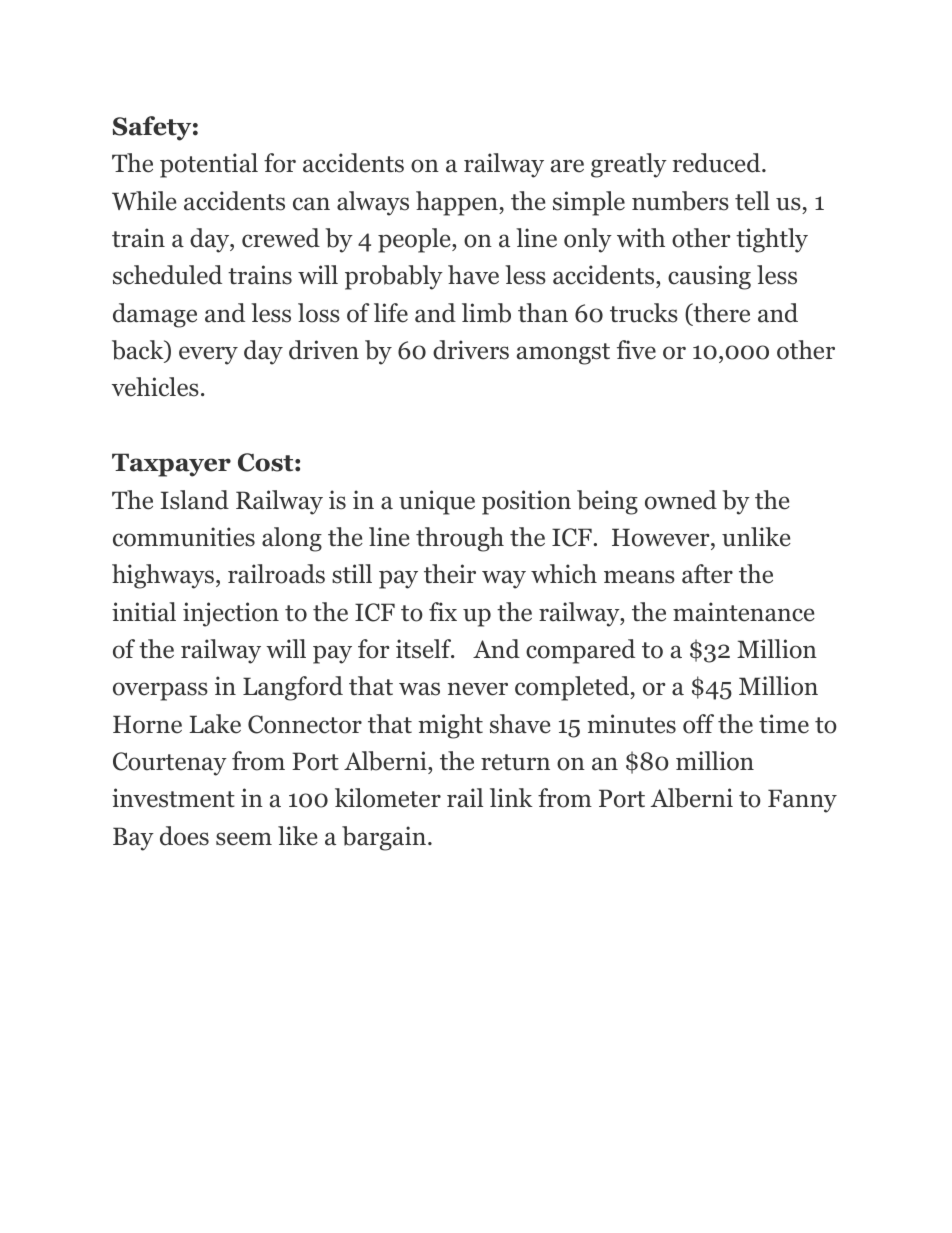  I want to click on there, so click(720, 314).
